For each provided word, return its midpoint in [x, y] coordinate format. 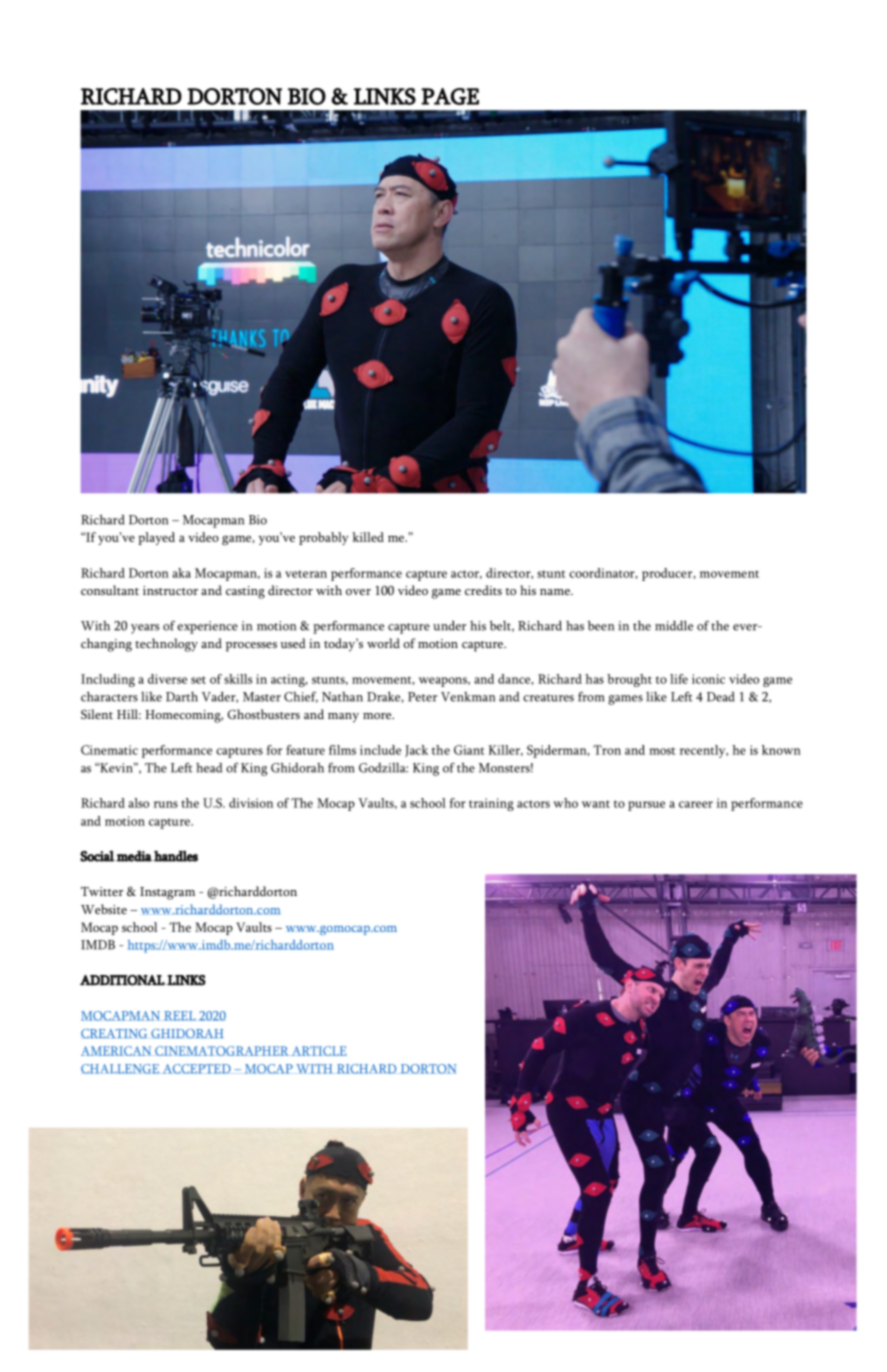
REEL [180, 1016]
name [556, 592]
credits [483, 590]
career [696, 804]
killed [368, 537]
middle [674, 625]
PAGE [450, 96]
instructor [170, 590]
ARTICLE [319, 1051]
